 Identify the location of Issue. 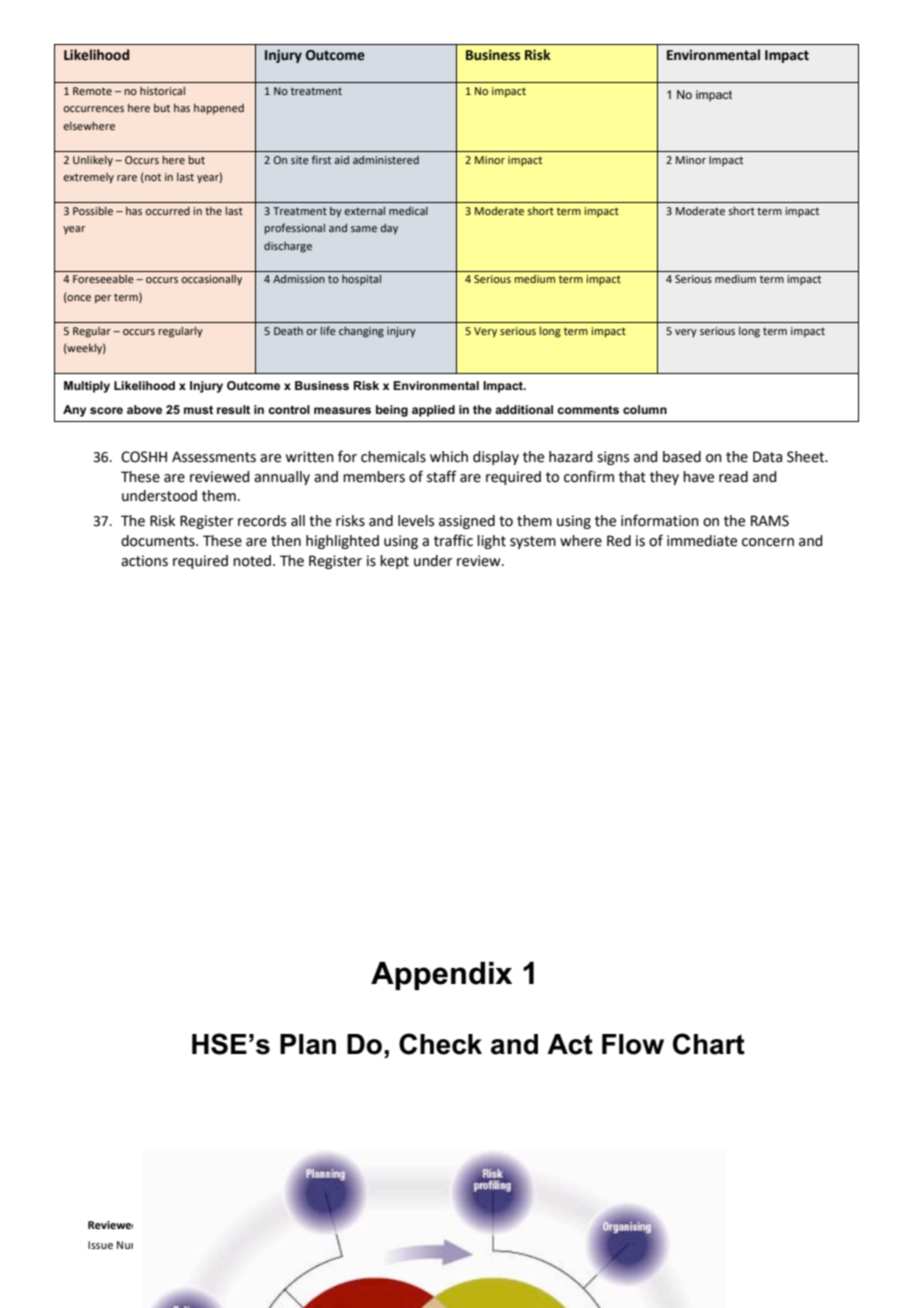
(100, 1245).
